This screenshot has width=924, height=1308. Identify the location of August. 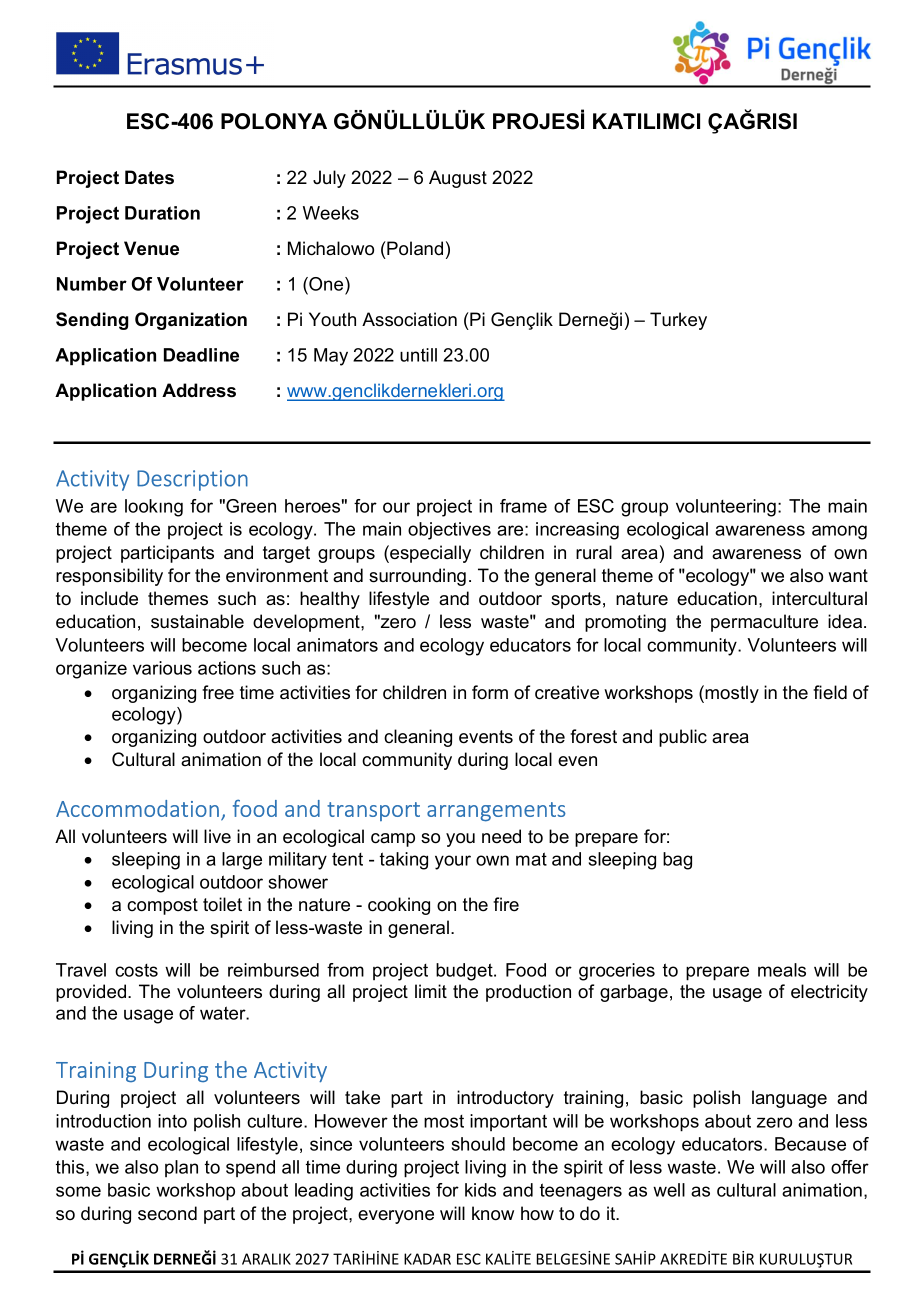
(458, 179).
